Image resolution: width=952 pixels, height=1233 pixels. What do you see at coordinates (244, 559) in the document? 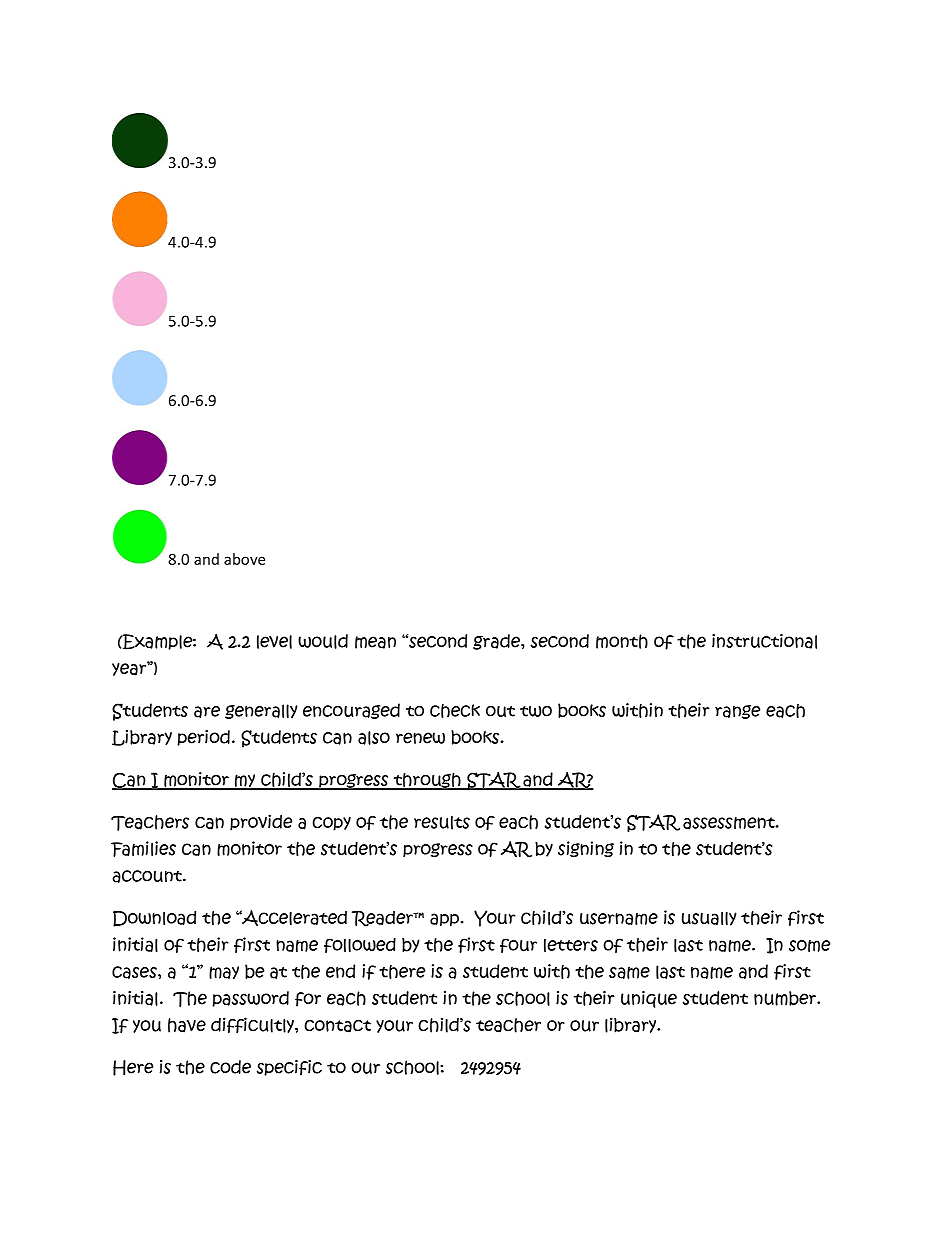
I see `above` at bounding box center [244, 559].
